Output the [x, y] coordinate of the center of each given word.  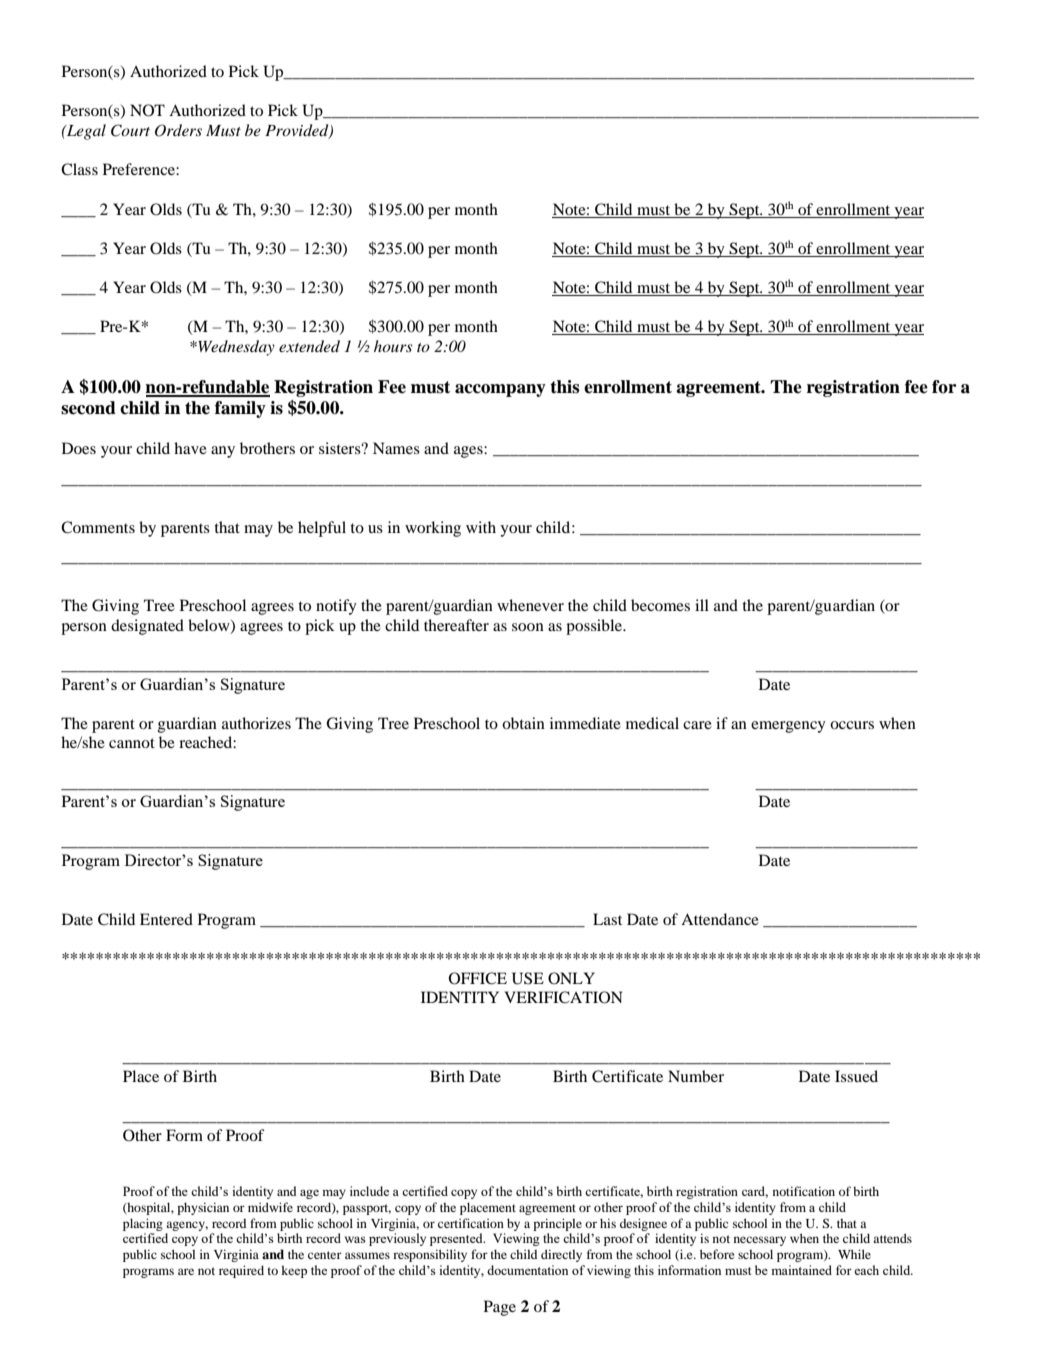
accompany [500, 390]
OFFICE [478, 978]
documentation [527, 1270]
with [481, 527]
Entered [166, 919]
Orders [178, 130]
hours [393, 346]
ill [702, 605]
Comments [98, 527]
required [241, 1271]
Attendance [720, 919]
